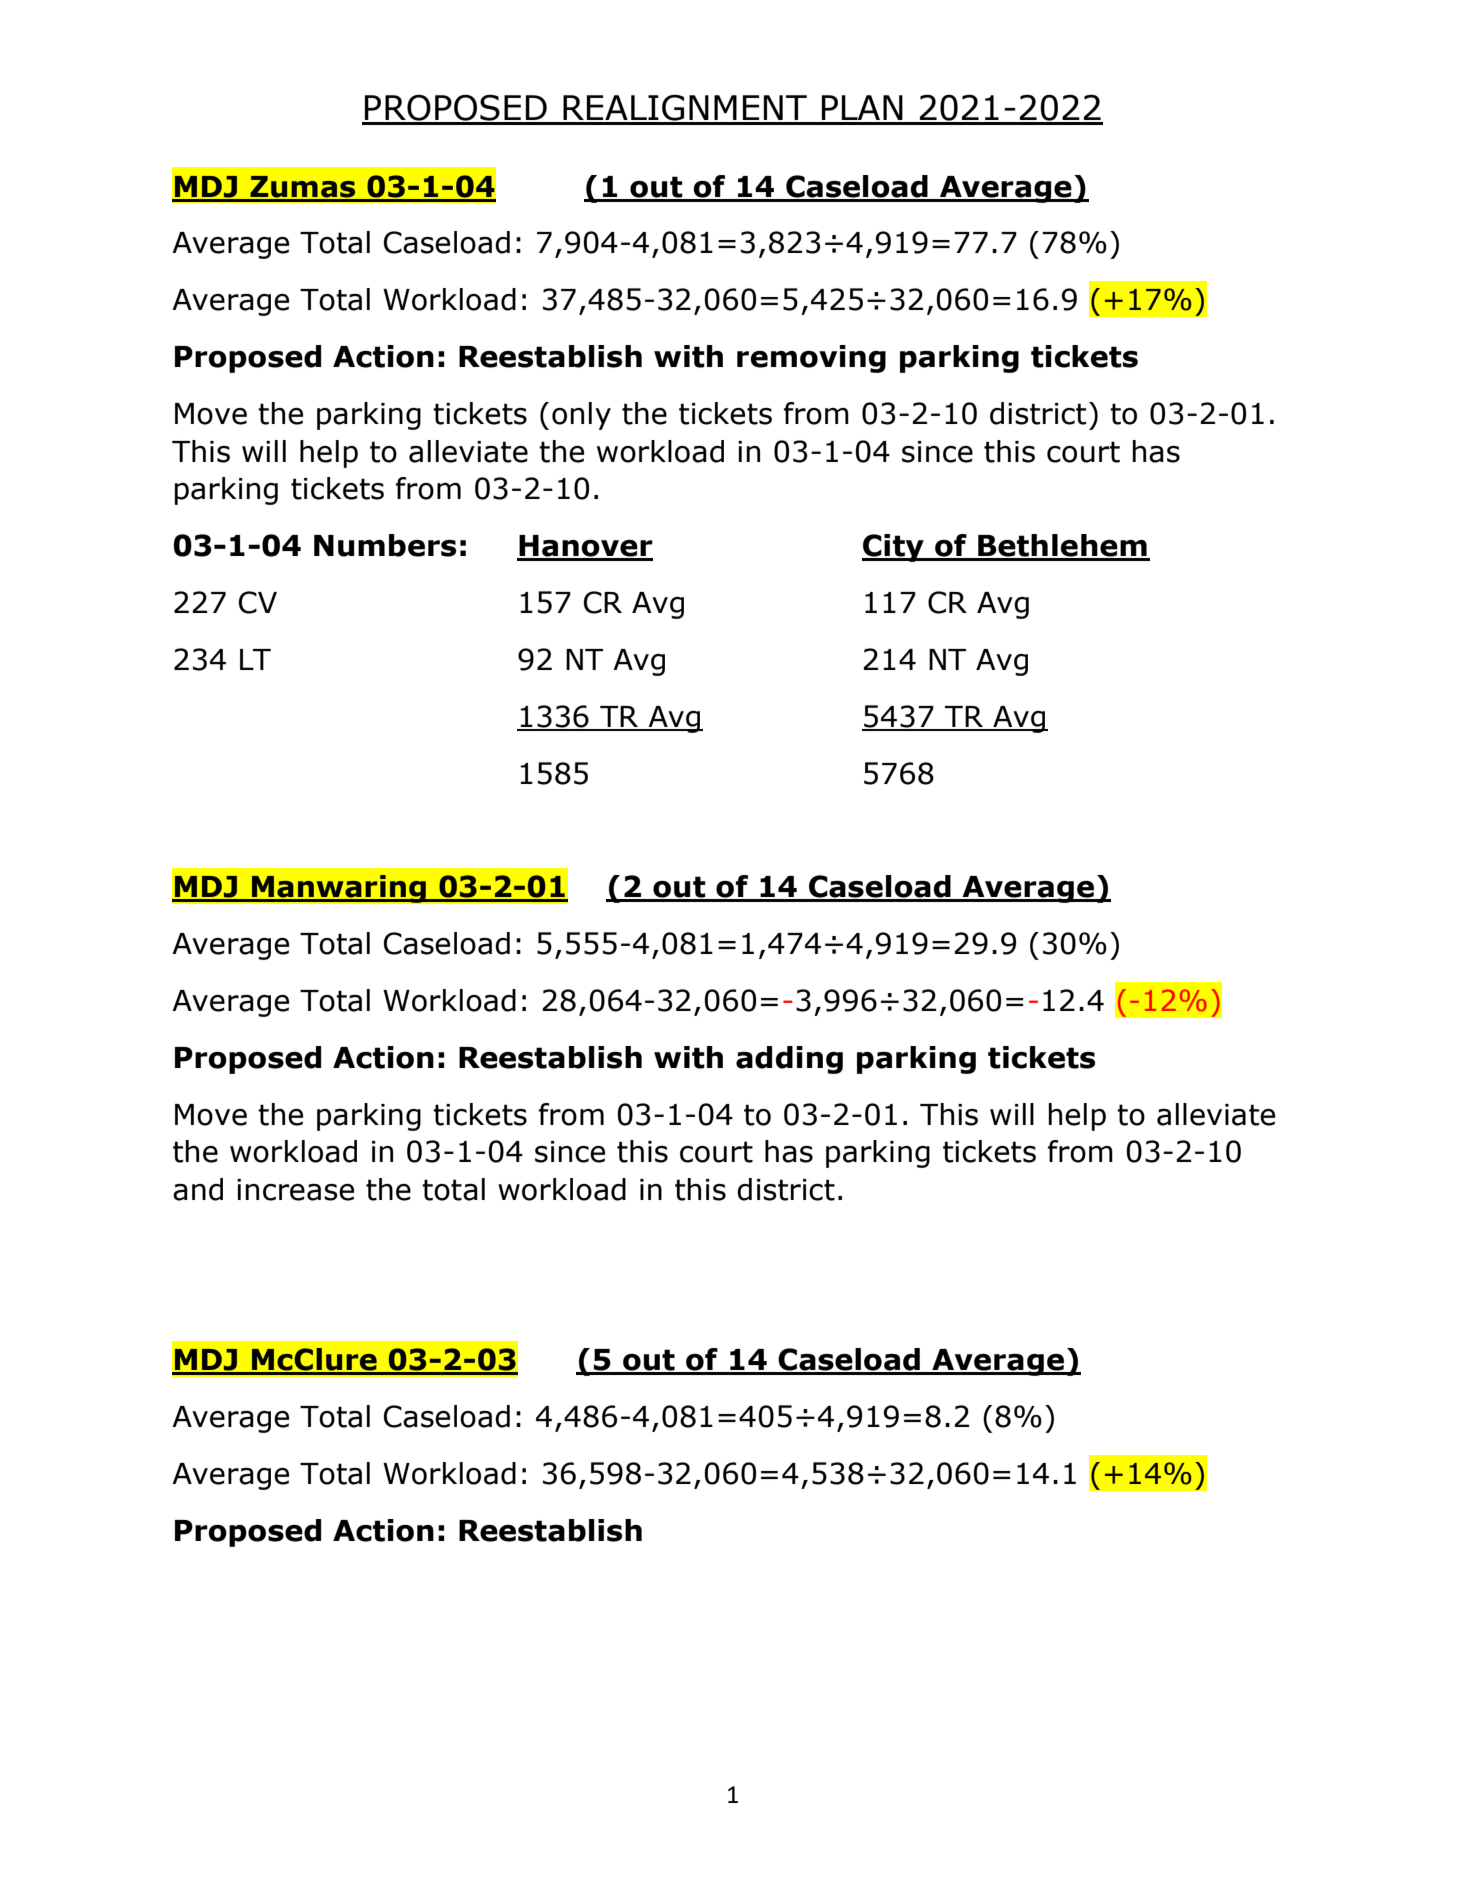  Describe the element at coordinates (295, 1190) in the screenshot. I see `increase` at that location.
